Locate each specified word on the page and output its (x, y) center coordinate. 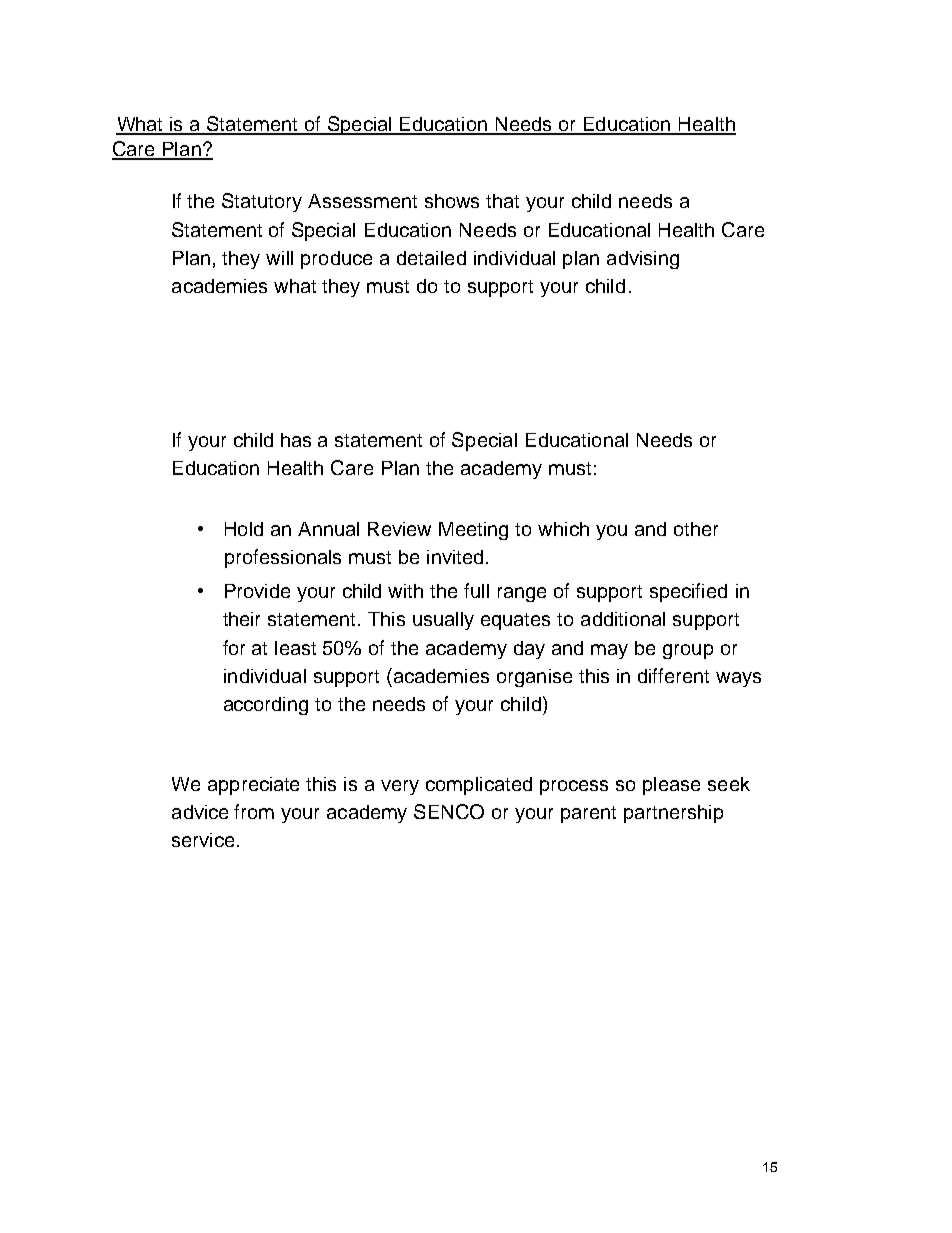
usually (443, 621)
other (696, 529)
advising (643, 260)
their (241, 619)
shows (452, 201)
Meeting (473, 531)
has (296, 440)
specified (688, 592)
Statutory (262, 202)
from (254, 811)
